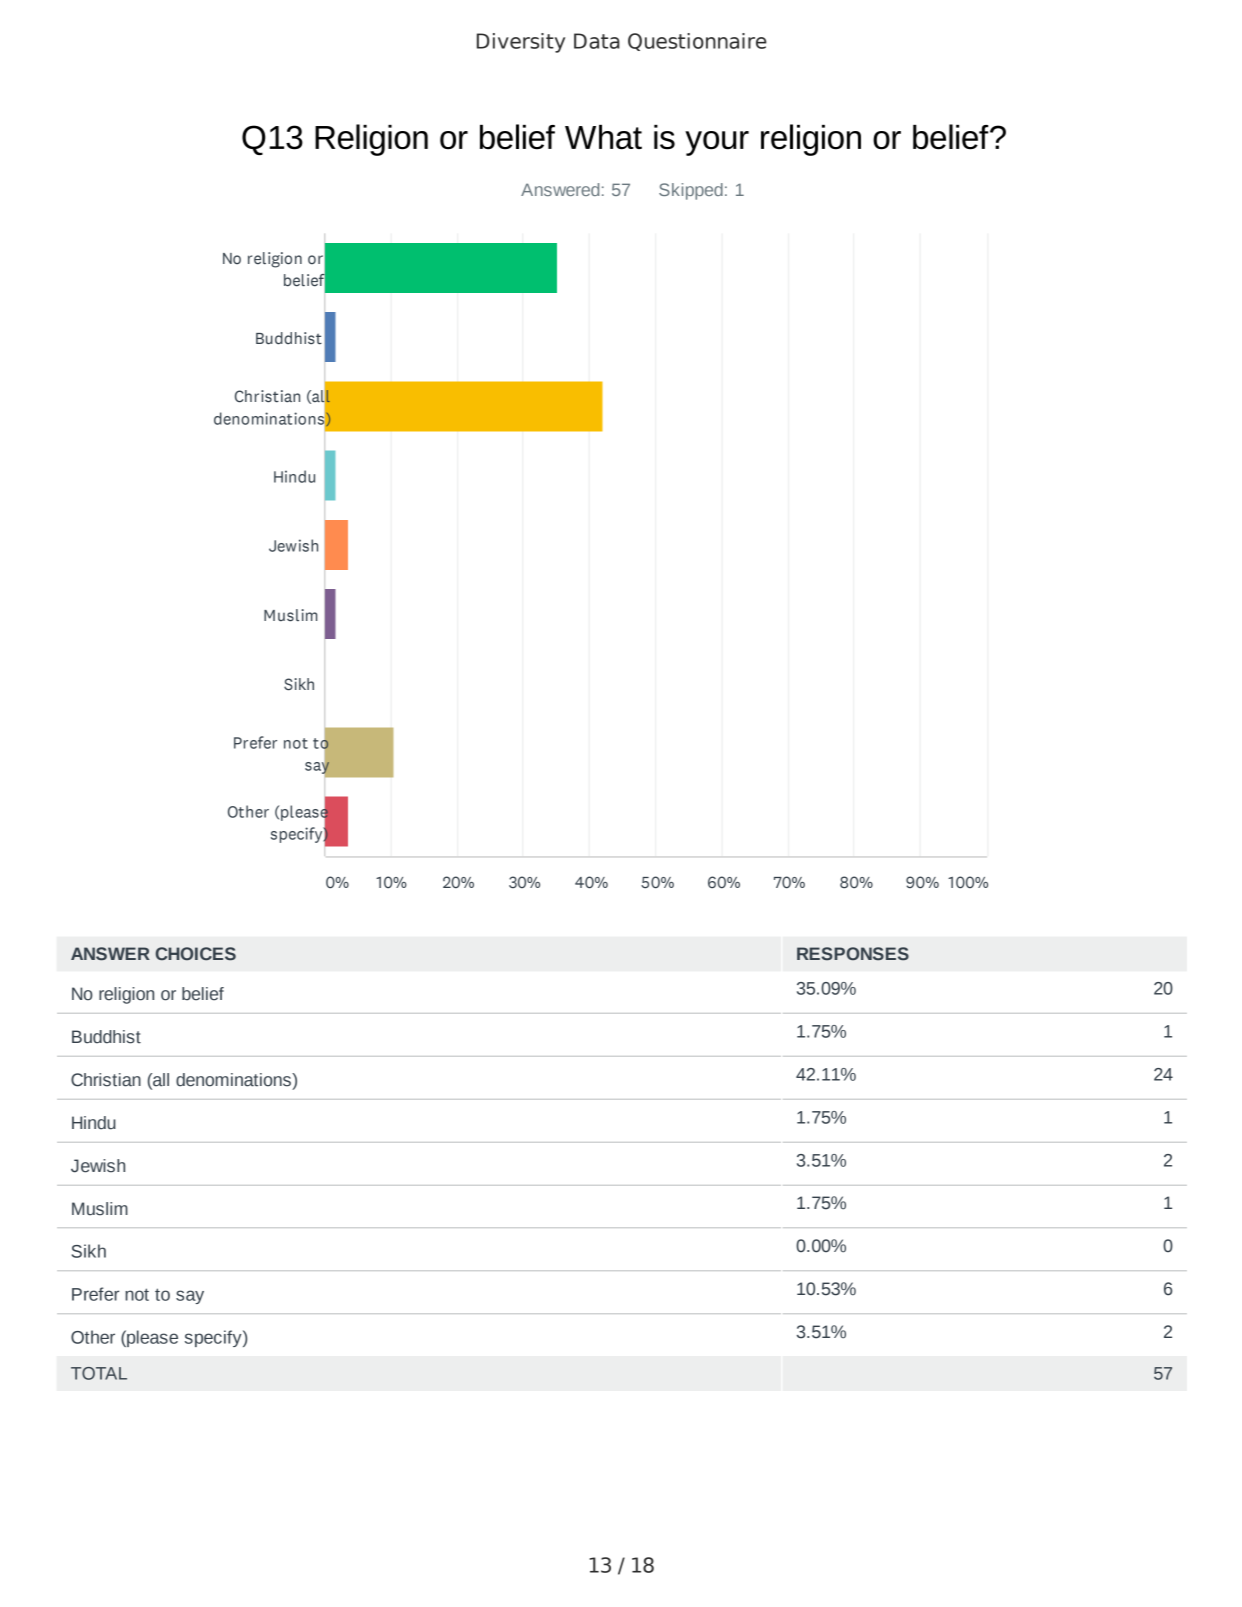 The image size is (1242, 1607). I want to click on Data, so click(597, 41).
